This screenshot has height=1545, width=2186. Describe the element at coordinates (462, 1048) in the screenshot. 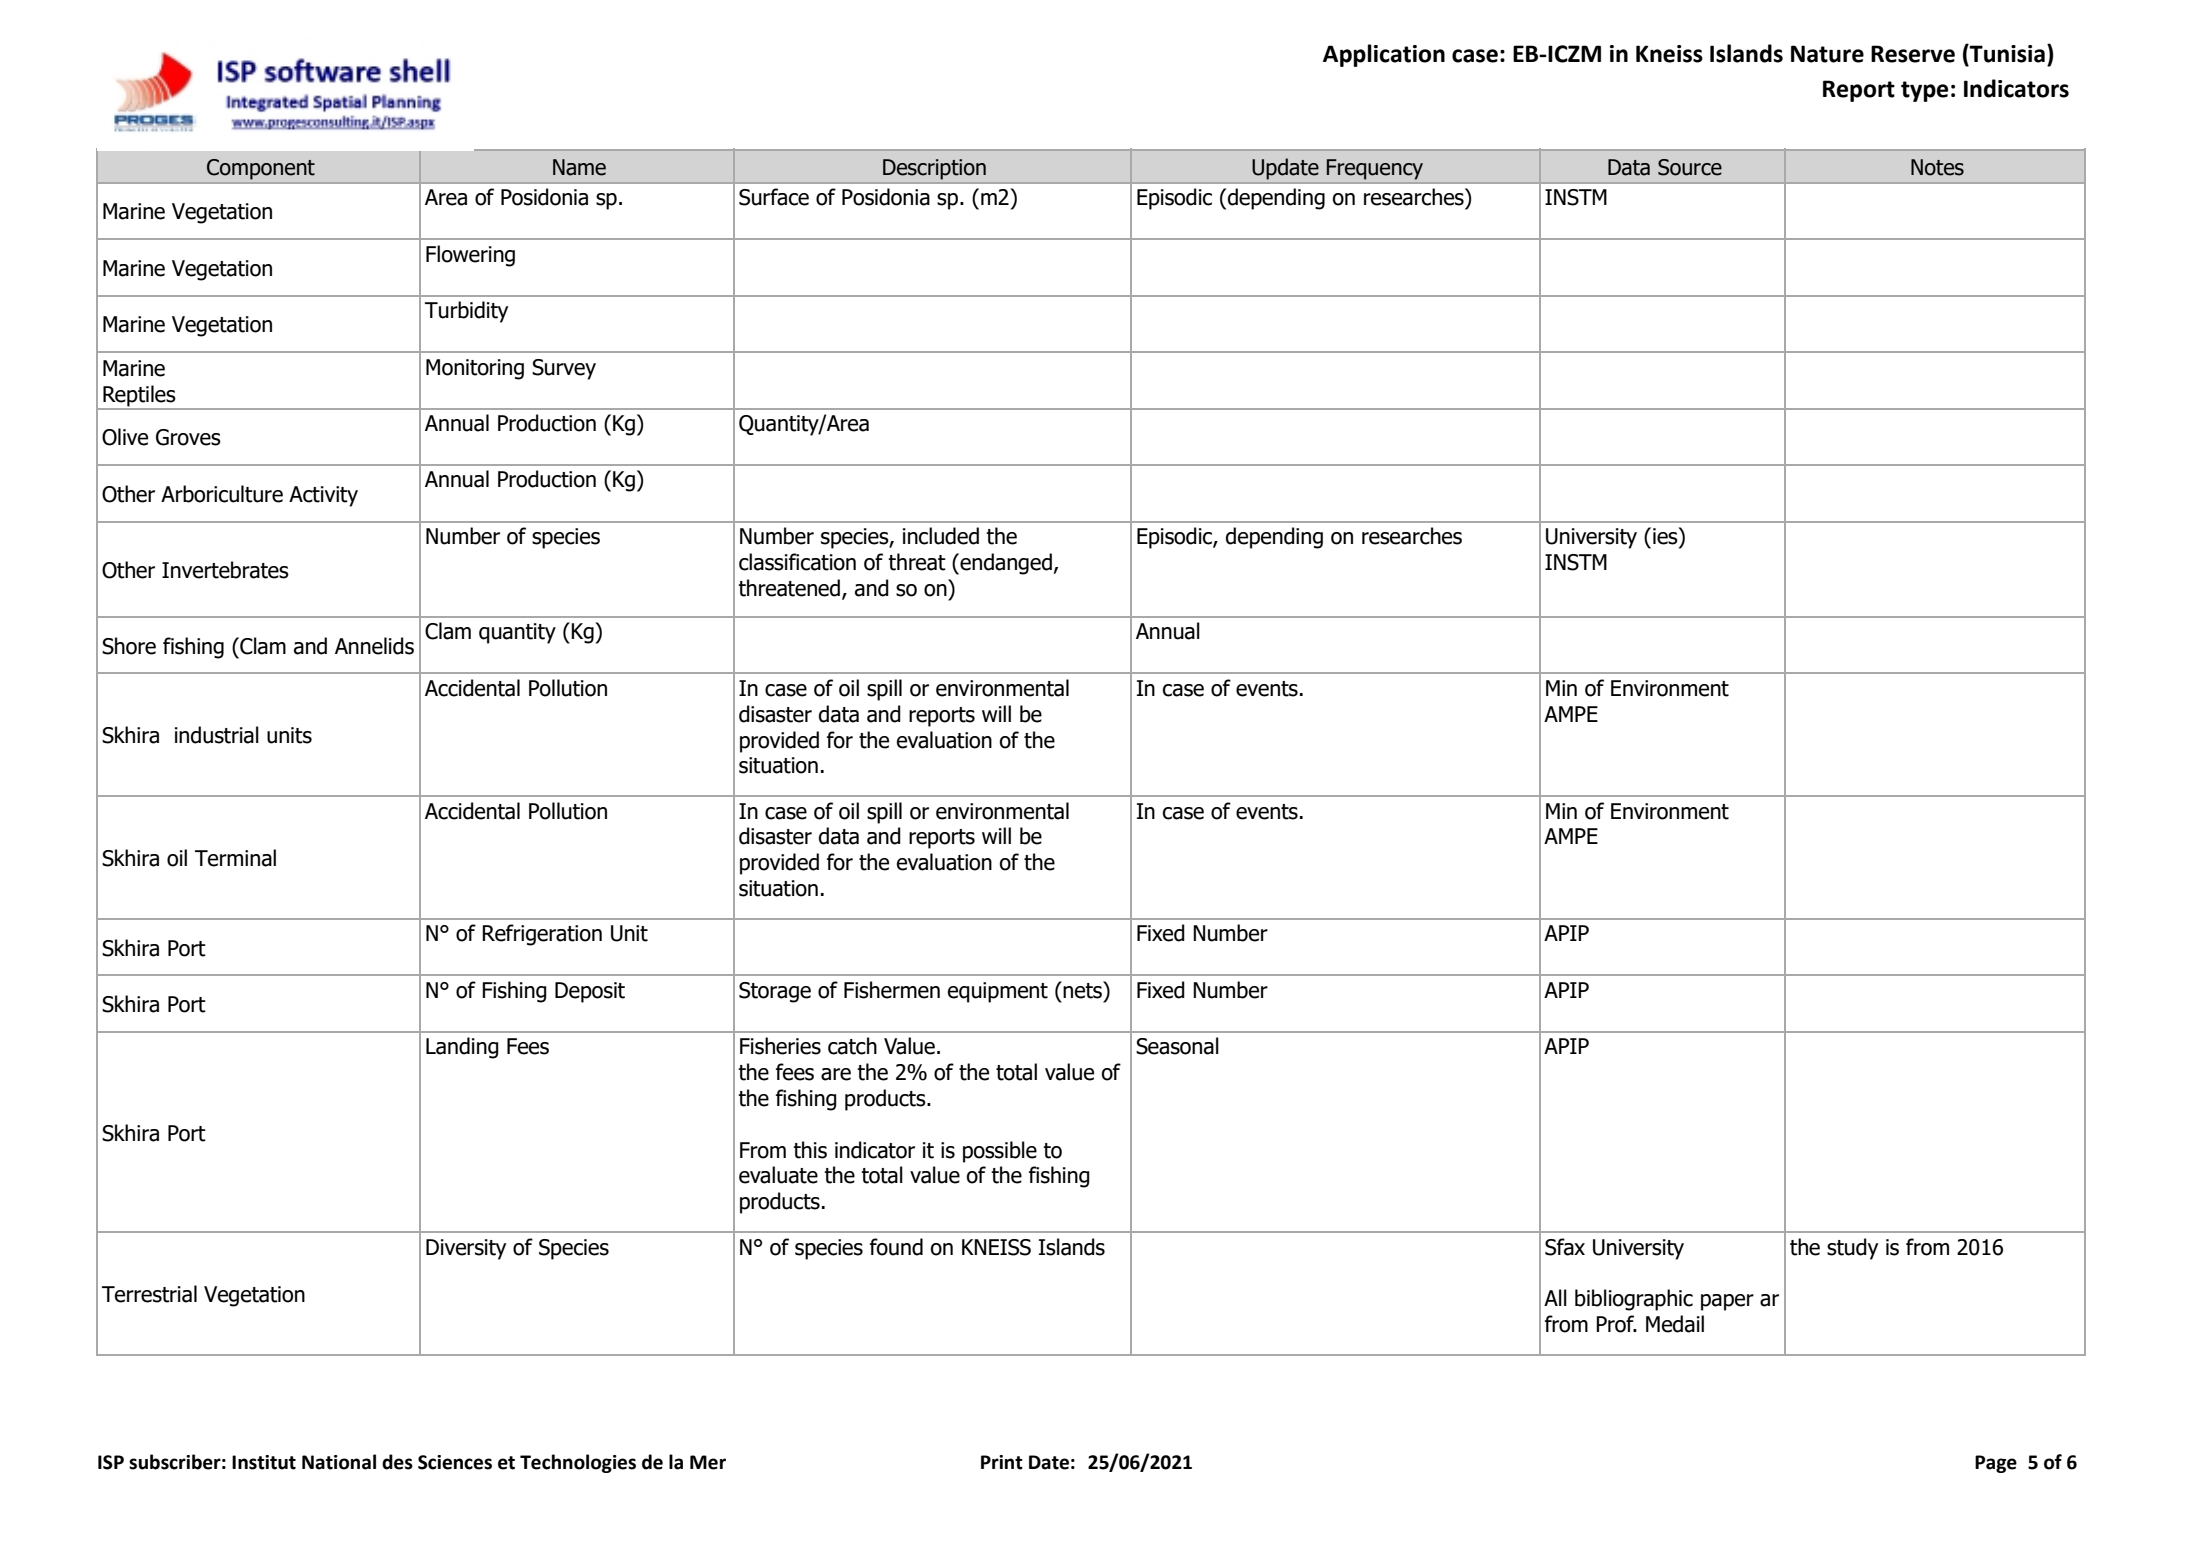

I see `Landing` at that location.
